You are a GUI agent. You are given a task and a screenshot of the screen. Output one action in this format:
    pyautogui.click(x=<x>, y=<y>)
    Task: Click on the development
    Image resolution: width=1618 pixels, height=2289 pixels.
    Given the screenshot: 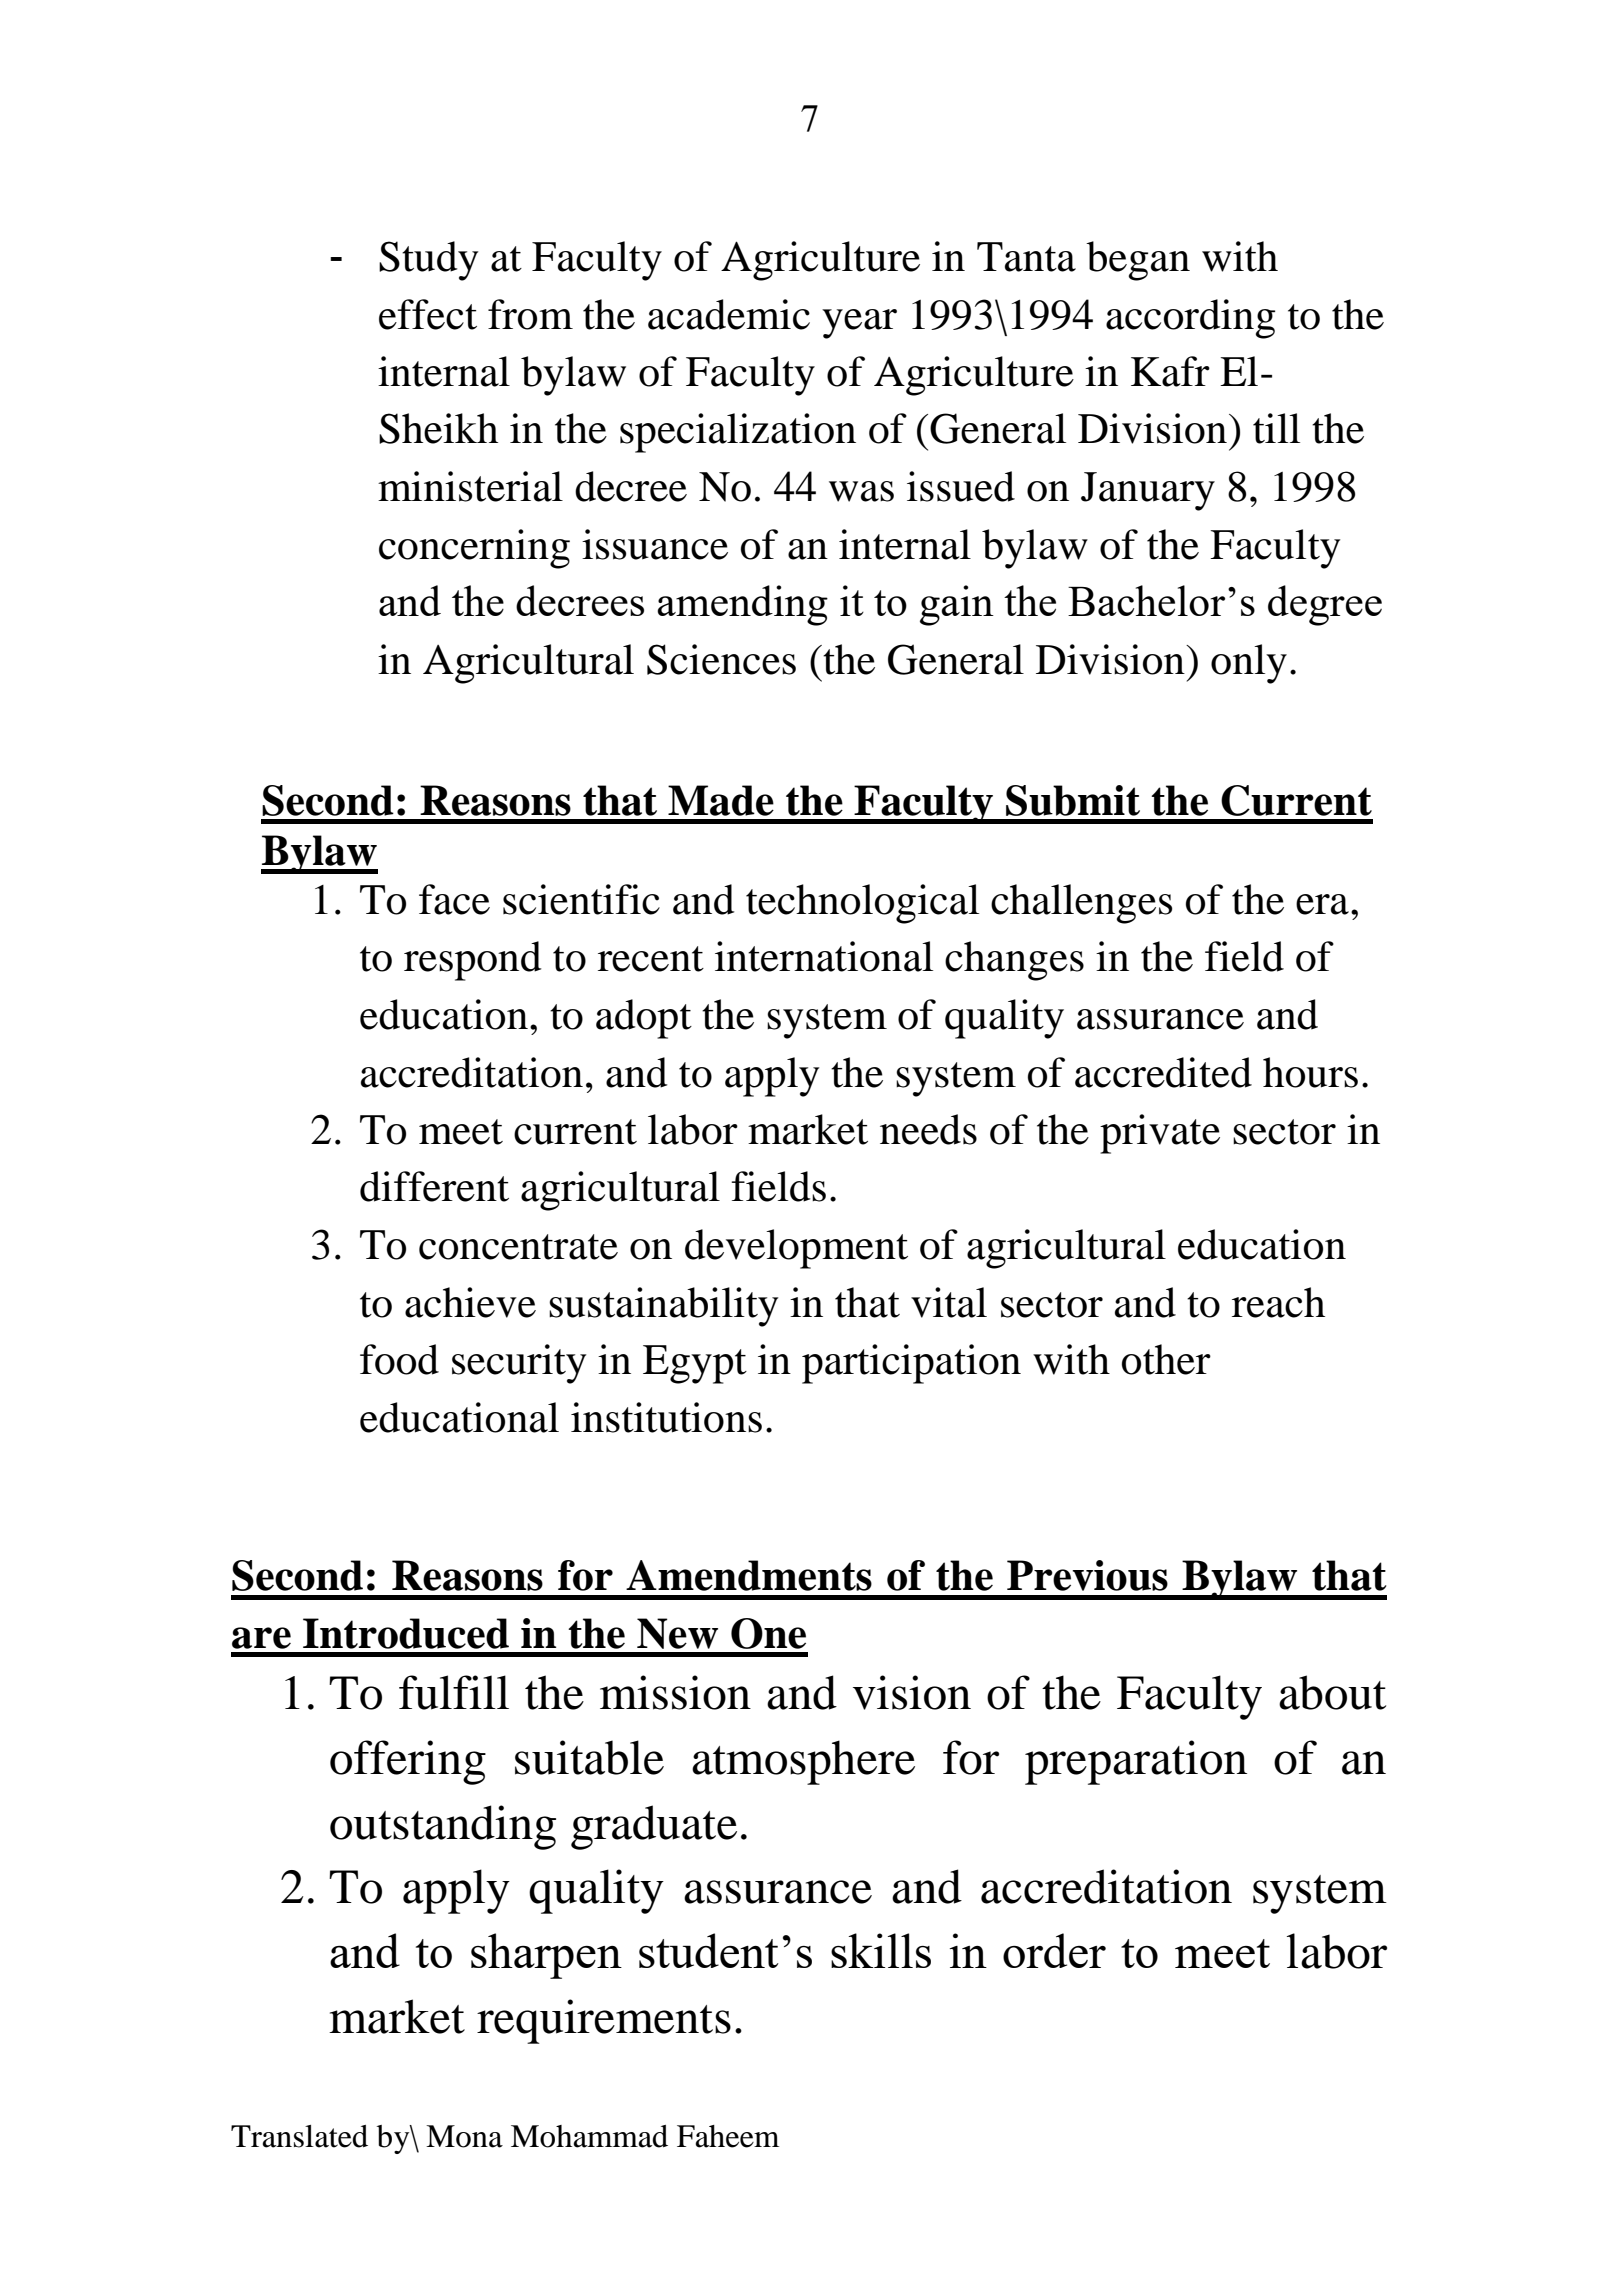 What is the action you would take?
    pyautogui.click(x=796, y=1249)
